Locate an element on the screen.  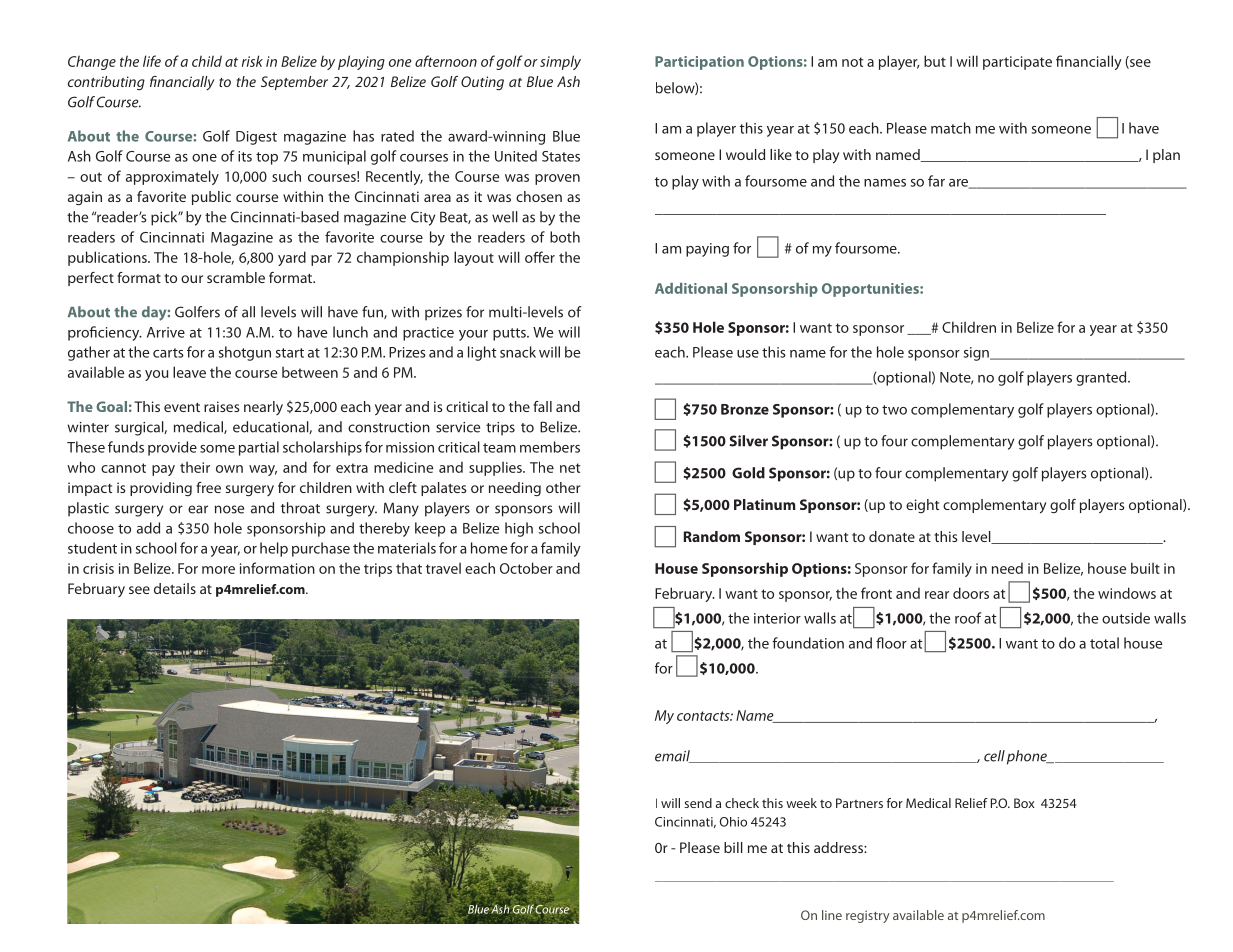
participate is located at coordinates (1017, 63).
